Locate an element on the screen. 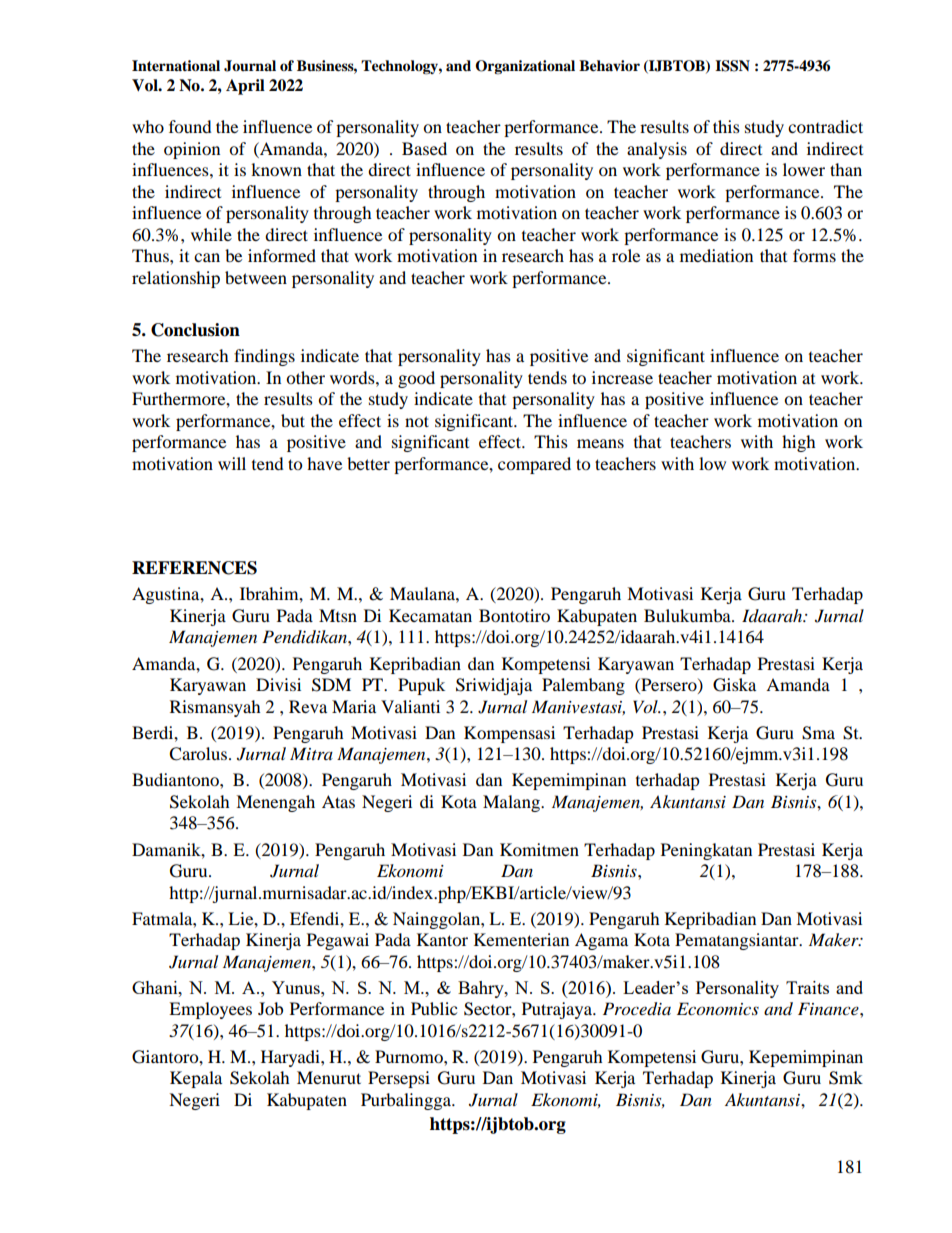 The width and height of the screenshot is (952, 1233). Organizational is located at coordinates (525, 67).
